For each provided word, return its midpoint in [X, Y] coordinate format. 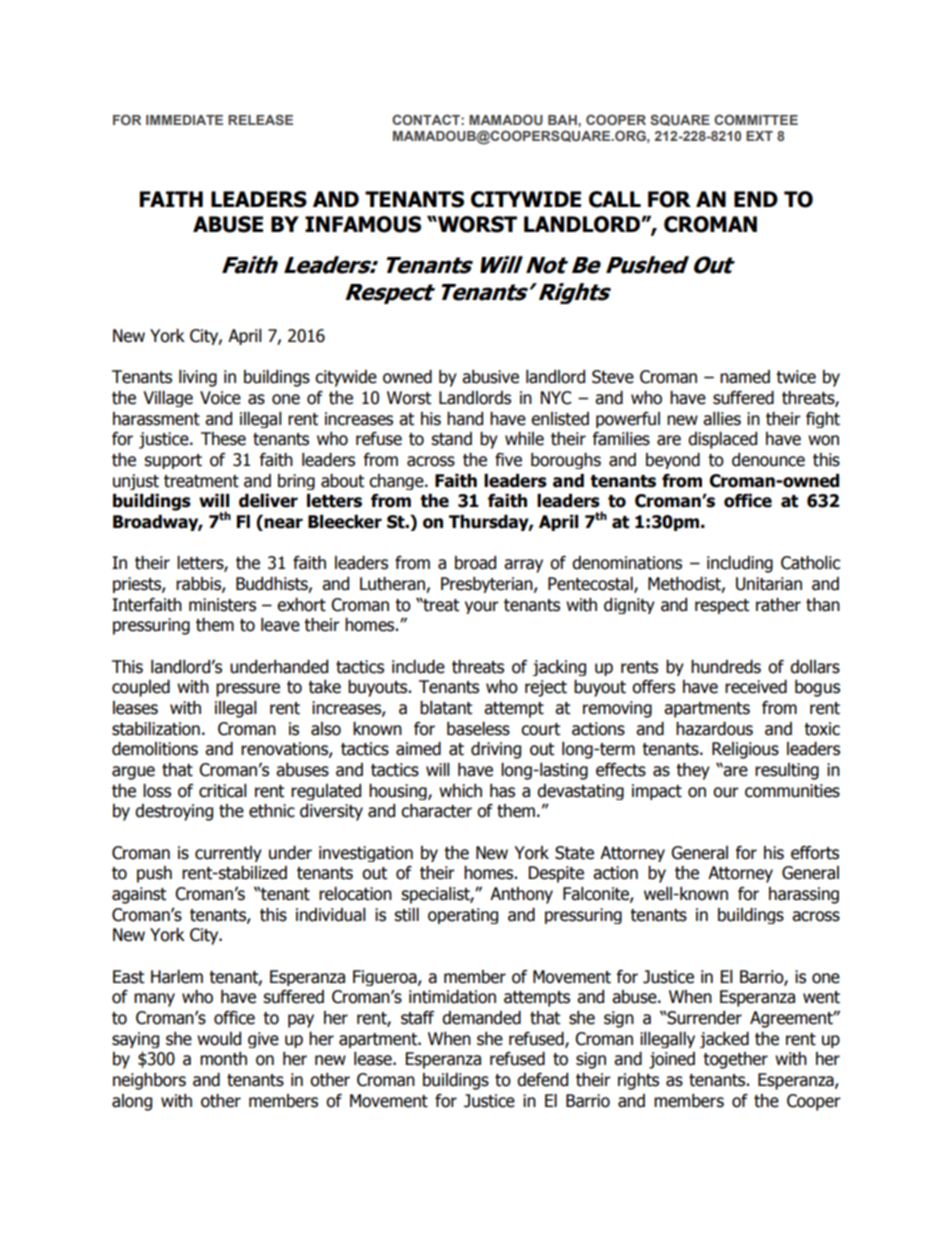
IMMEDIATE [184, 120]
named [745, 377]
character [436, 811]
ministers [222, 605]
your [482, 607]
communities [792, 791]
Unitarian [769, 584]
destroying [174, 812]
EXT [759, 136]
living [198, 378]
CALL [615, 199]
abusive [490, 377]
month [223, 1059]
